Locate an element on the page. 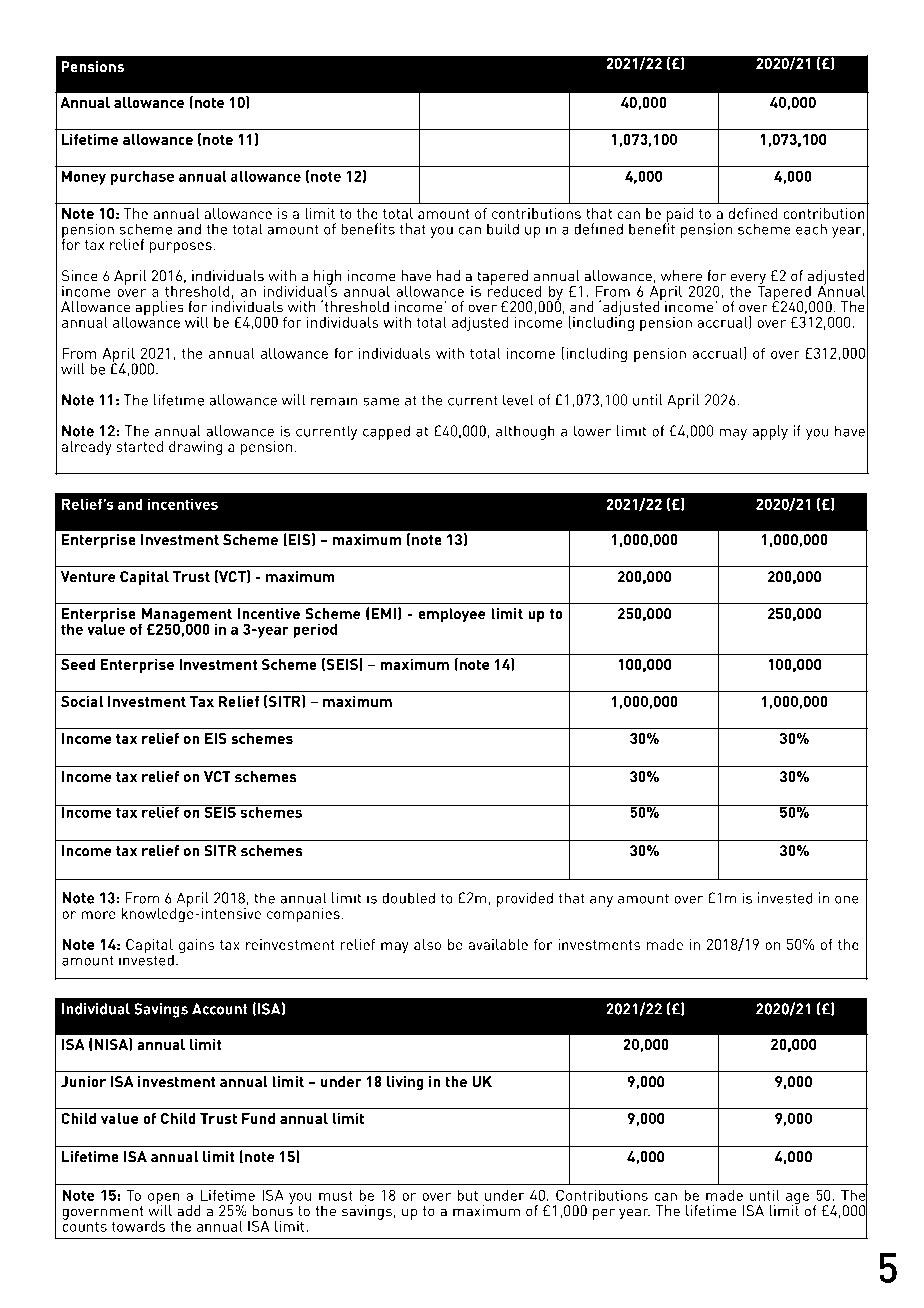 The width and height of the image is (924, 1308). each is located at coordinates (811, 229).
